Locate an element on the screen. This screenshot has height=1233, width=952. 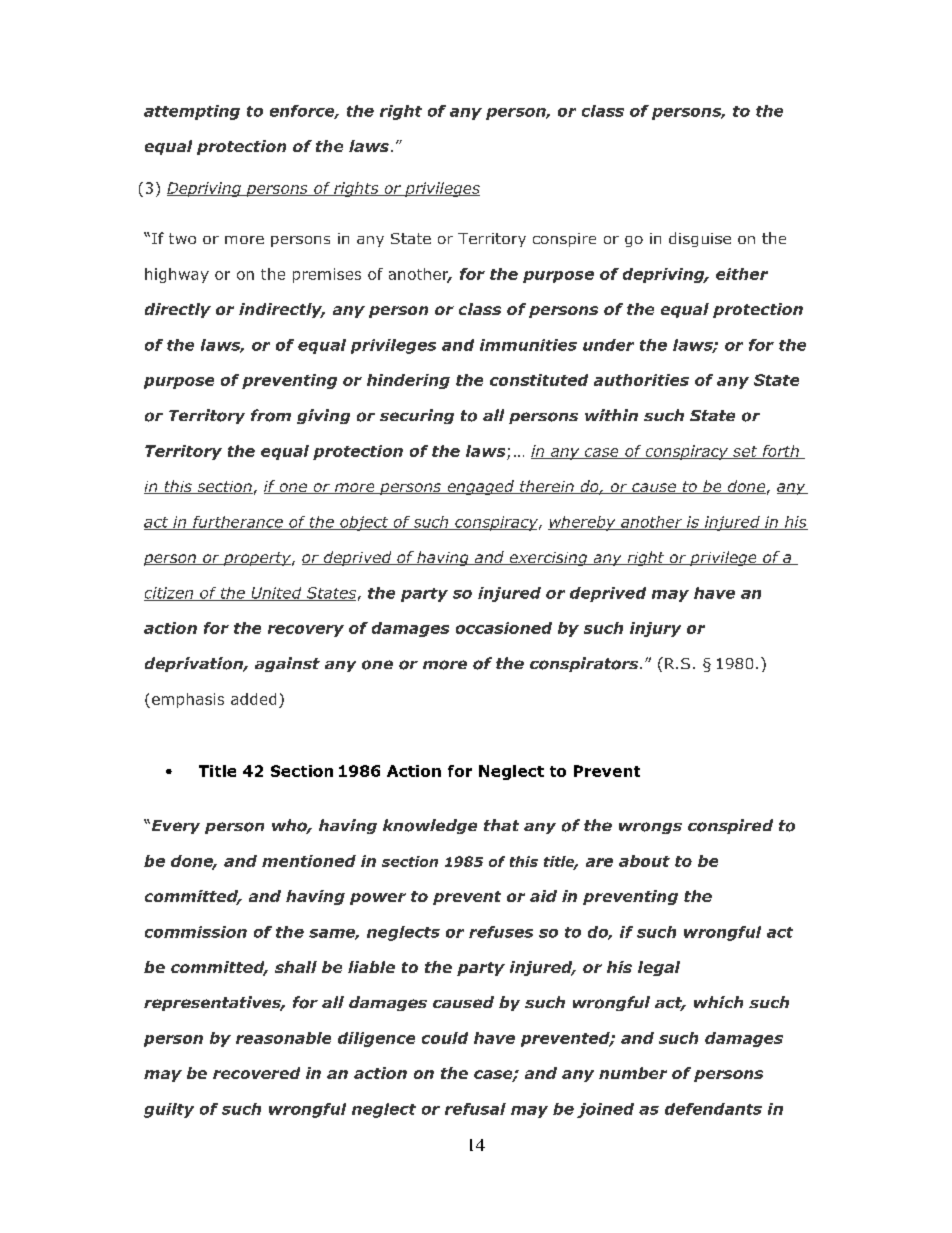
defendants is located at coordinates (713, 1109).
